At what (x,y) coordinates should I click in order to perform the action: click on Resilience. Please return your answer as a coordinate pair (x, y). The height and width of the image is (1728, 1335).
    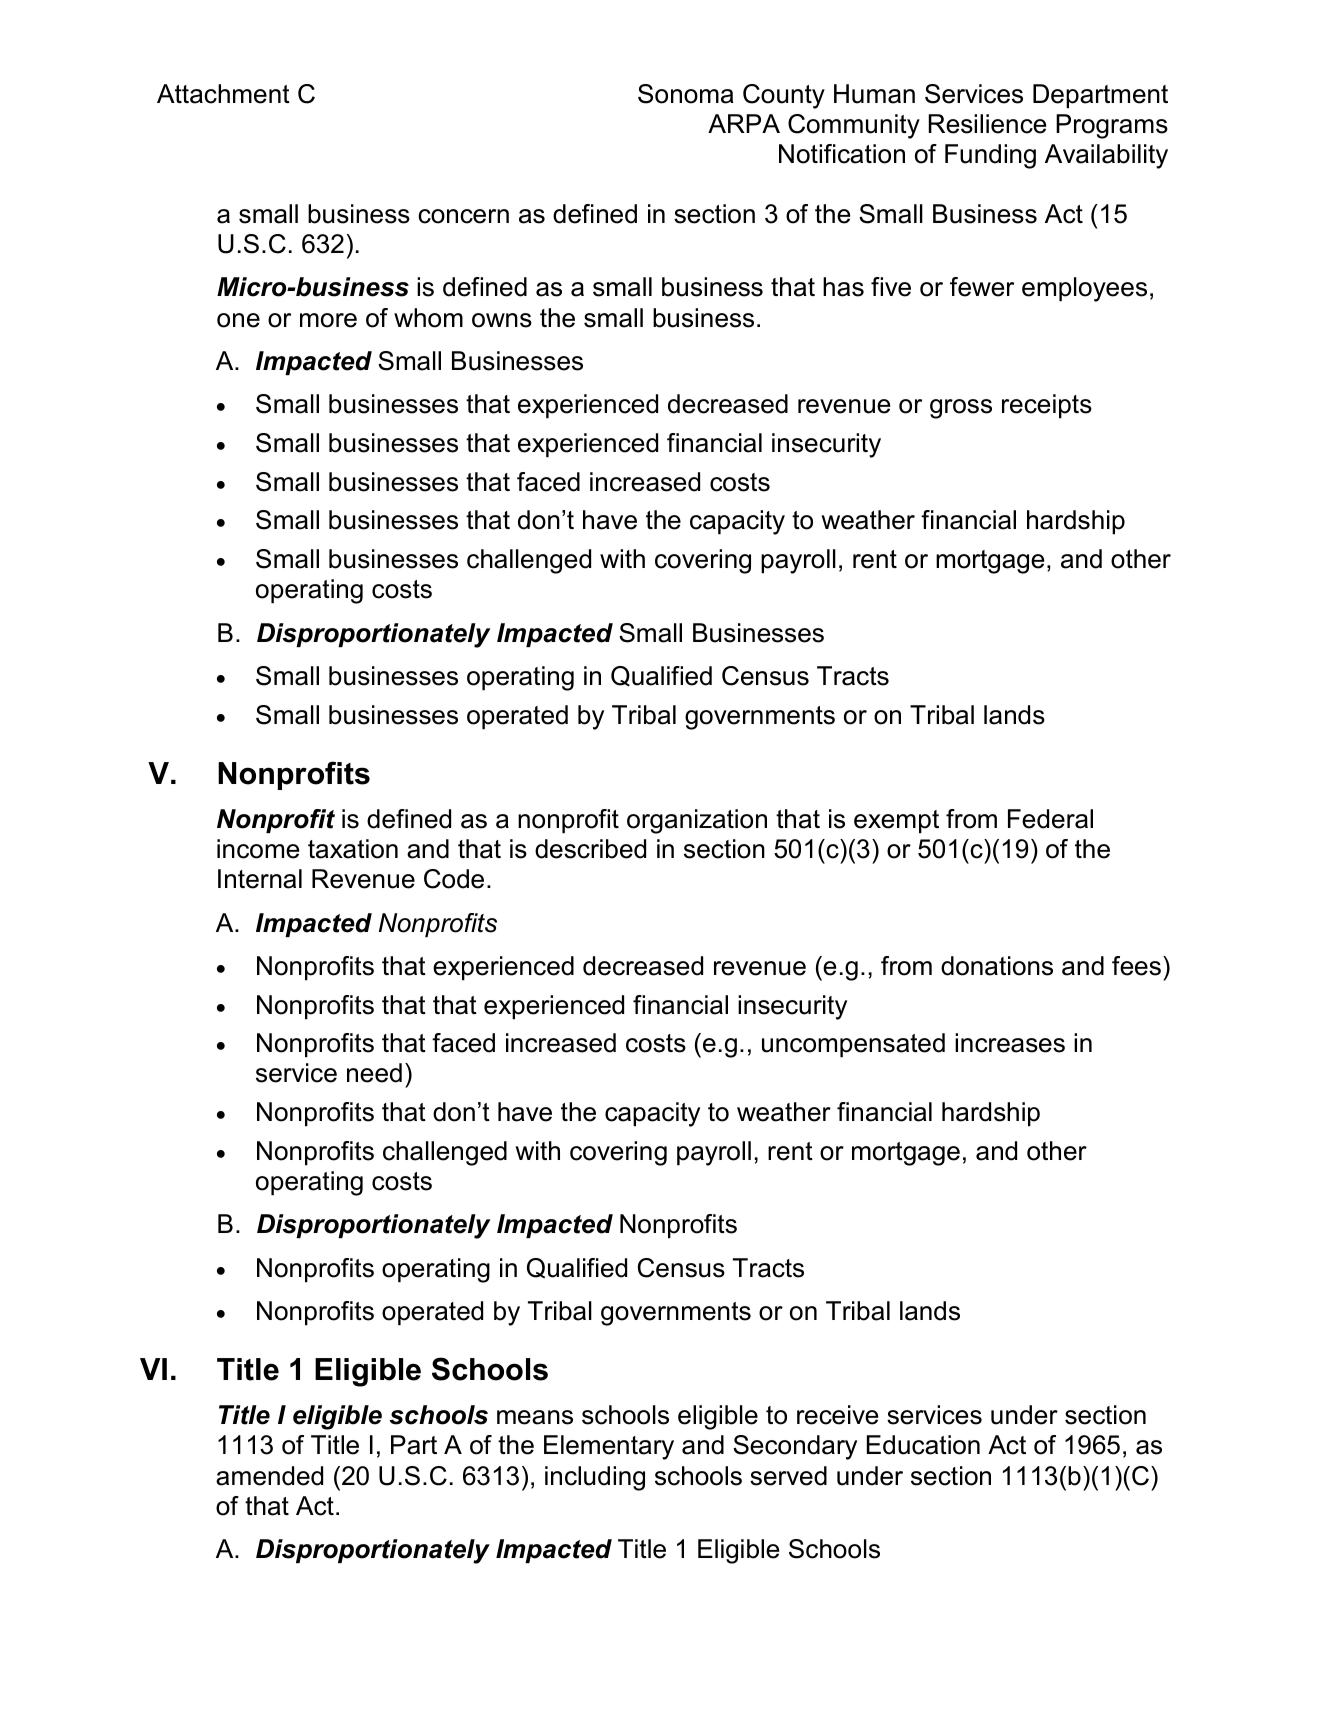
    Looking at the image, I should click on (987, 124).
